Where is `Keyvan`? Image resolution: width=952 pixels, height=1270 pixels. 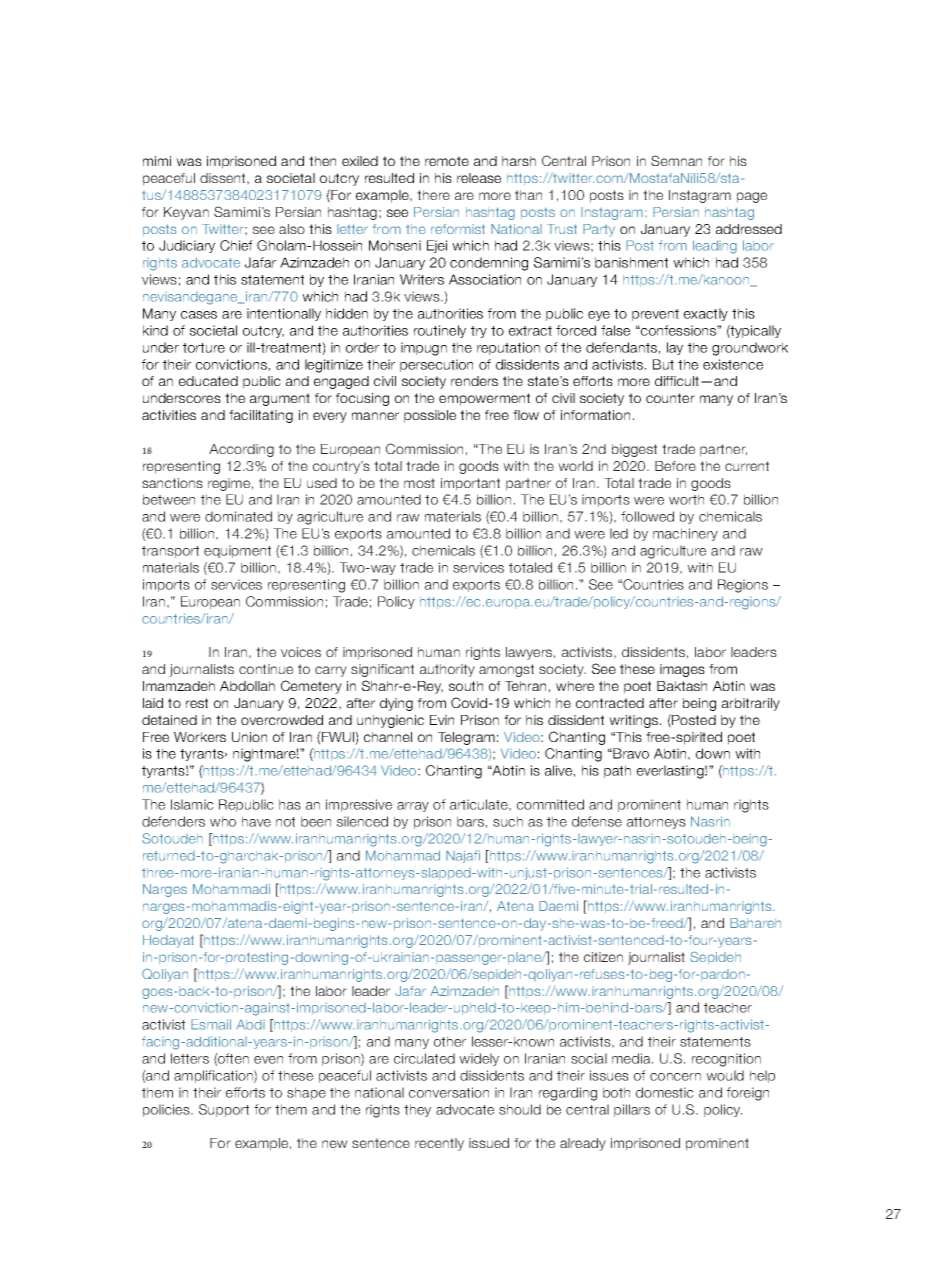 Keyvan is located at coordinates (186, 213).
